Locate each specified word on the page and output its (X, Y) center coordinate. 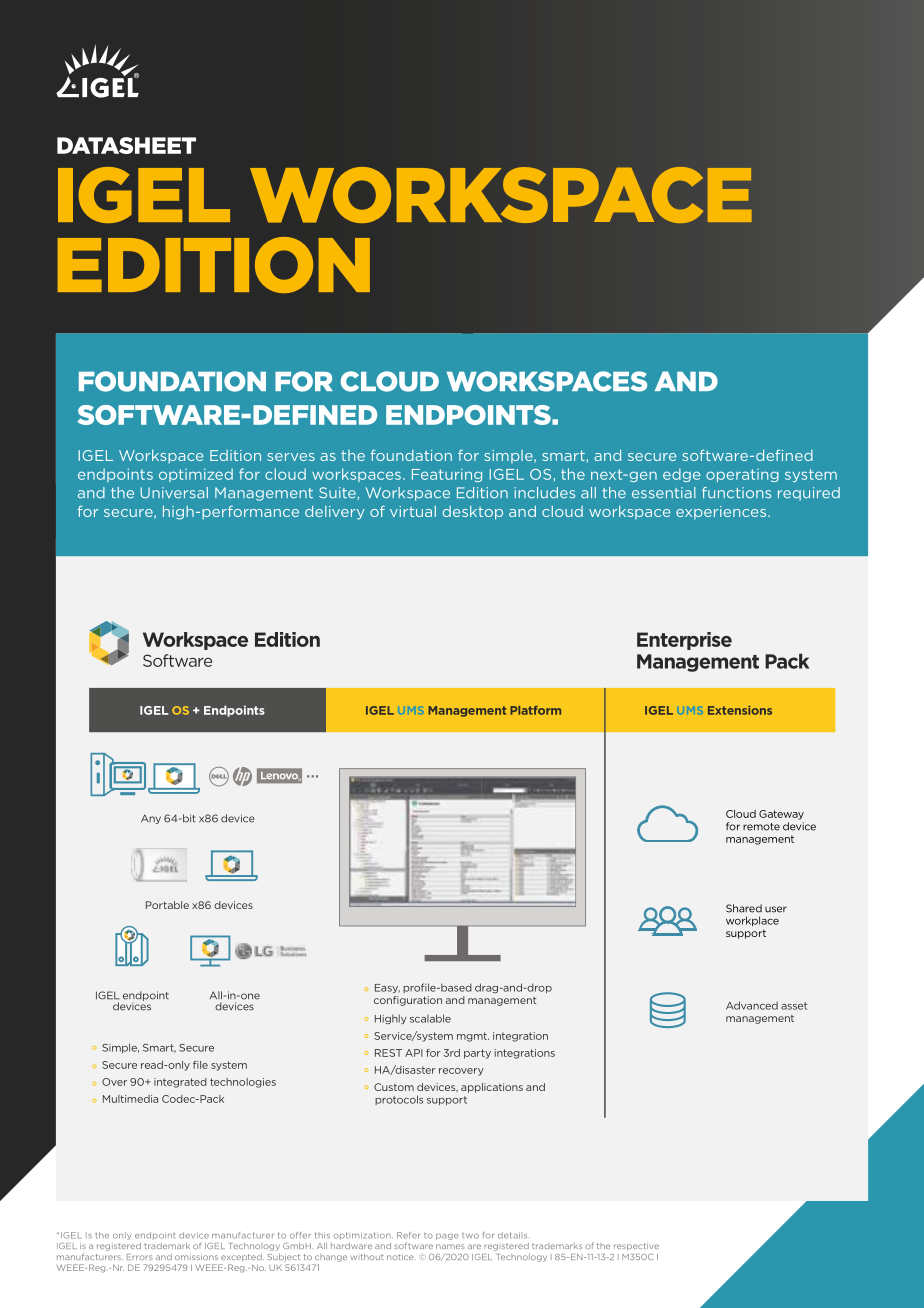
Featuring (447, 475)
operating (742, 475)
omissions (196, 1257)
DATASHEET (126, 145)
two (470, 1236)
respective (636, 1247)
